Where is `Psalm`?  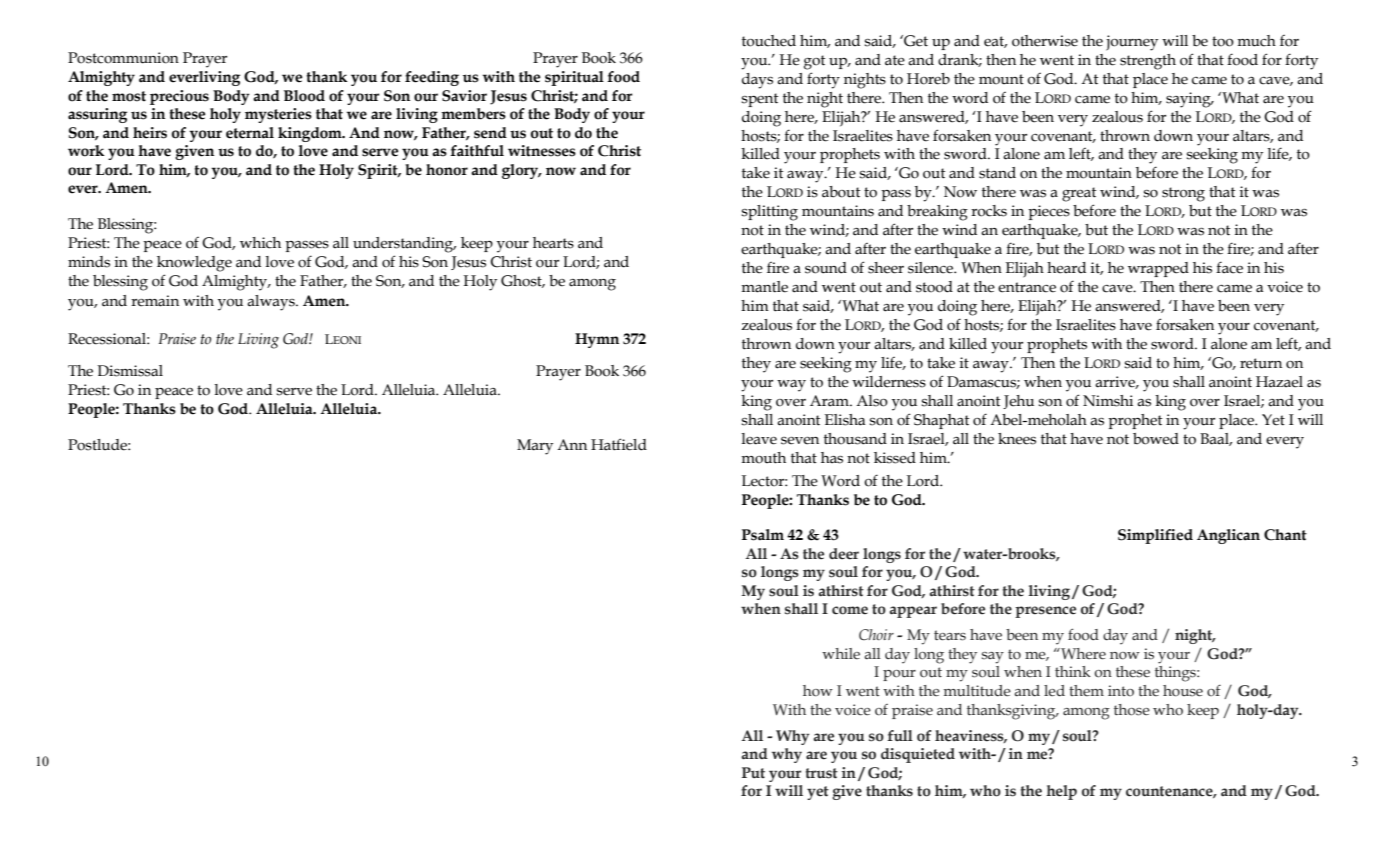 Psalm is located at coordinates (763, 535).
